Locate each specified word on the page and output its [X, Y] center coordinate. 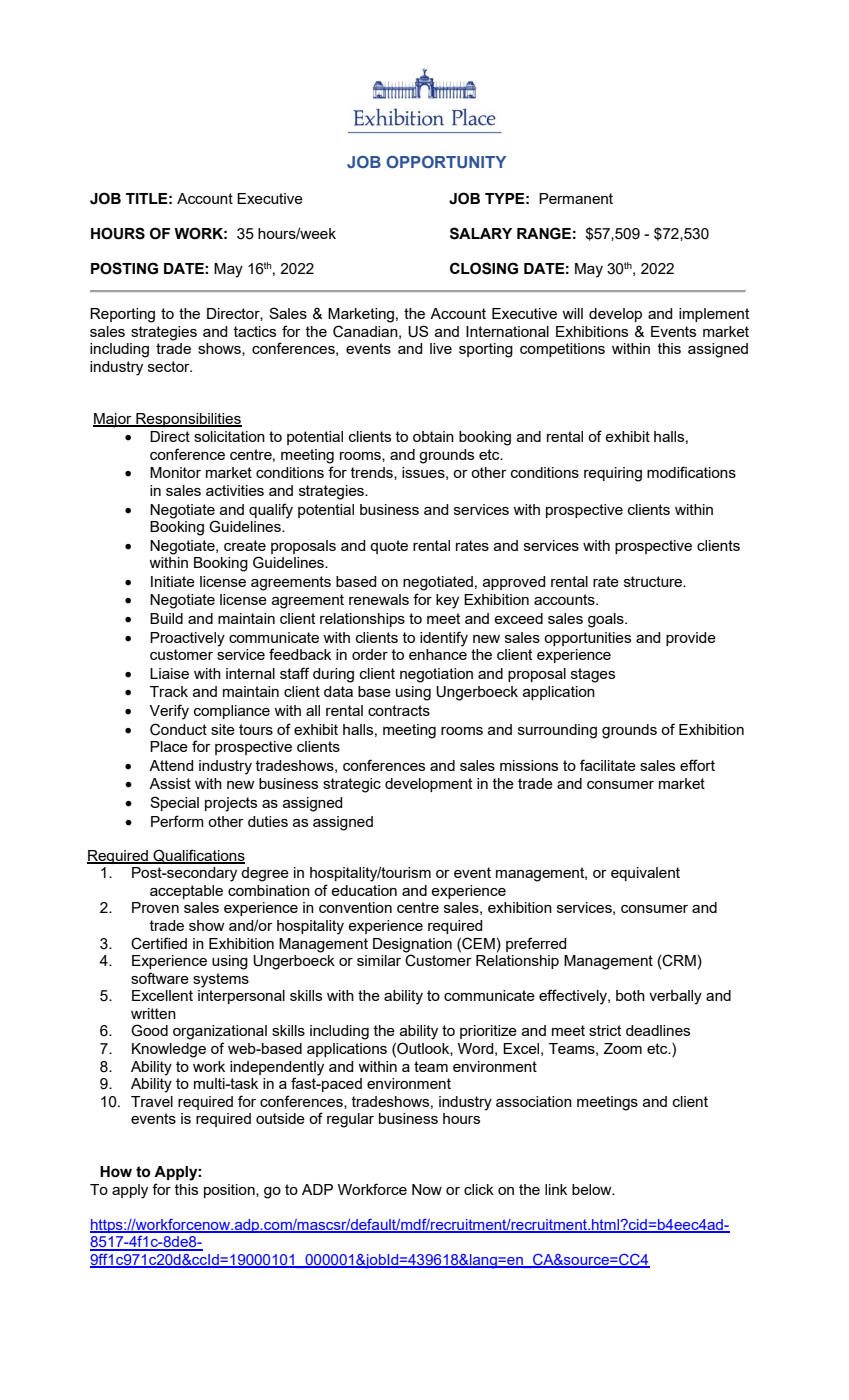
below [593, 1189]
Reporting [122, 315]
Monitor [175, 472]
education [364, 890]
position [230, 1191]
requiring [613, 474]
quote [389, 547]
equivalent [645, 874]
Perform [177, 821]
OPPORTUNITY [446, 162]
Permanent [576, 198]
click [479, 1189]
